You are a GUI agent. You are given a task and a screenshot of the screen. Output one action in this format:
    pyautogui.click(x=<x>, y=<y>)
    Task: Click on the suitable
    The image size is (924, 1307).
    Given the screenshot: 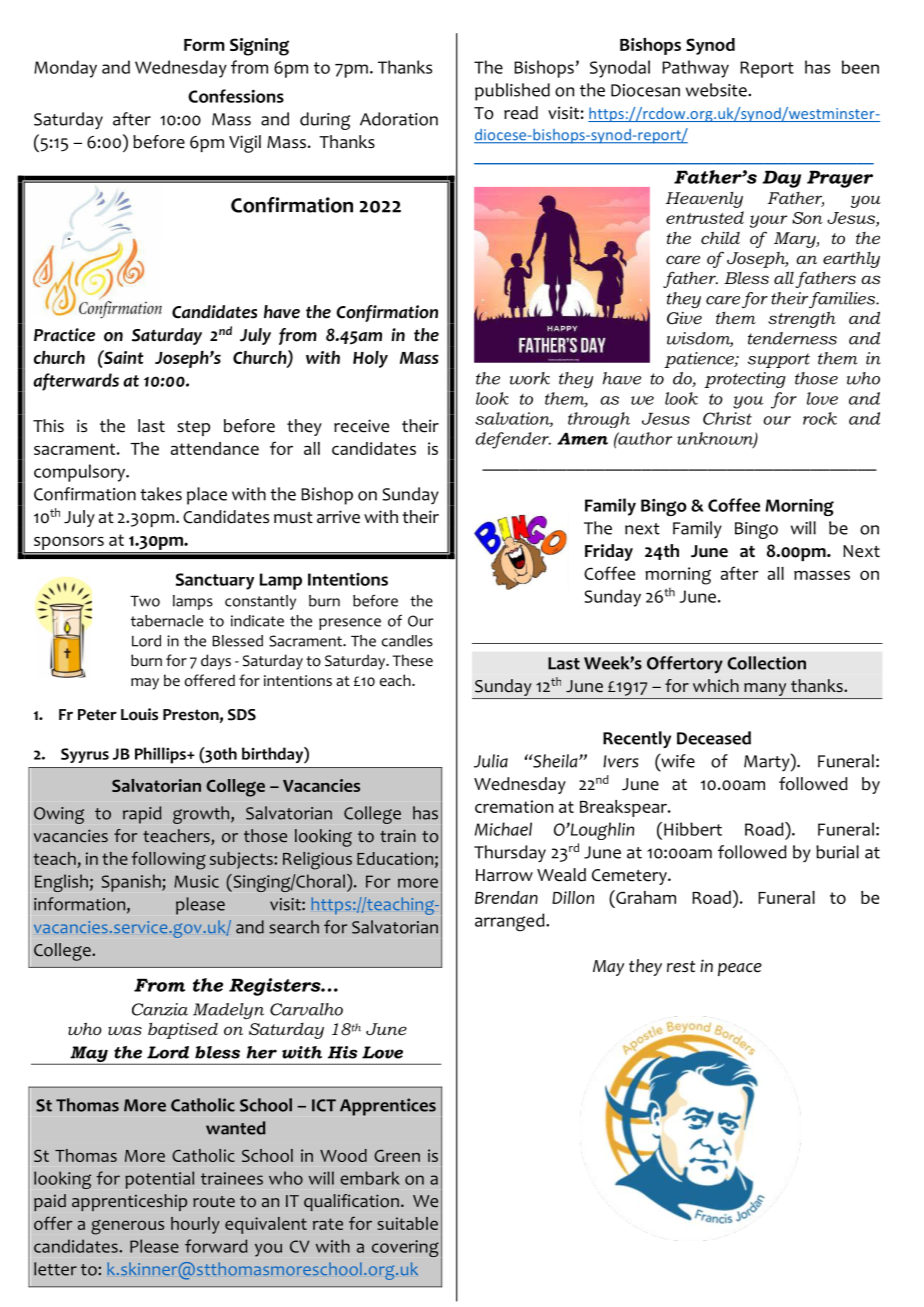 What is the action you would take?
    pyautogui.click(x=407, y=1223)
